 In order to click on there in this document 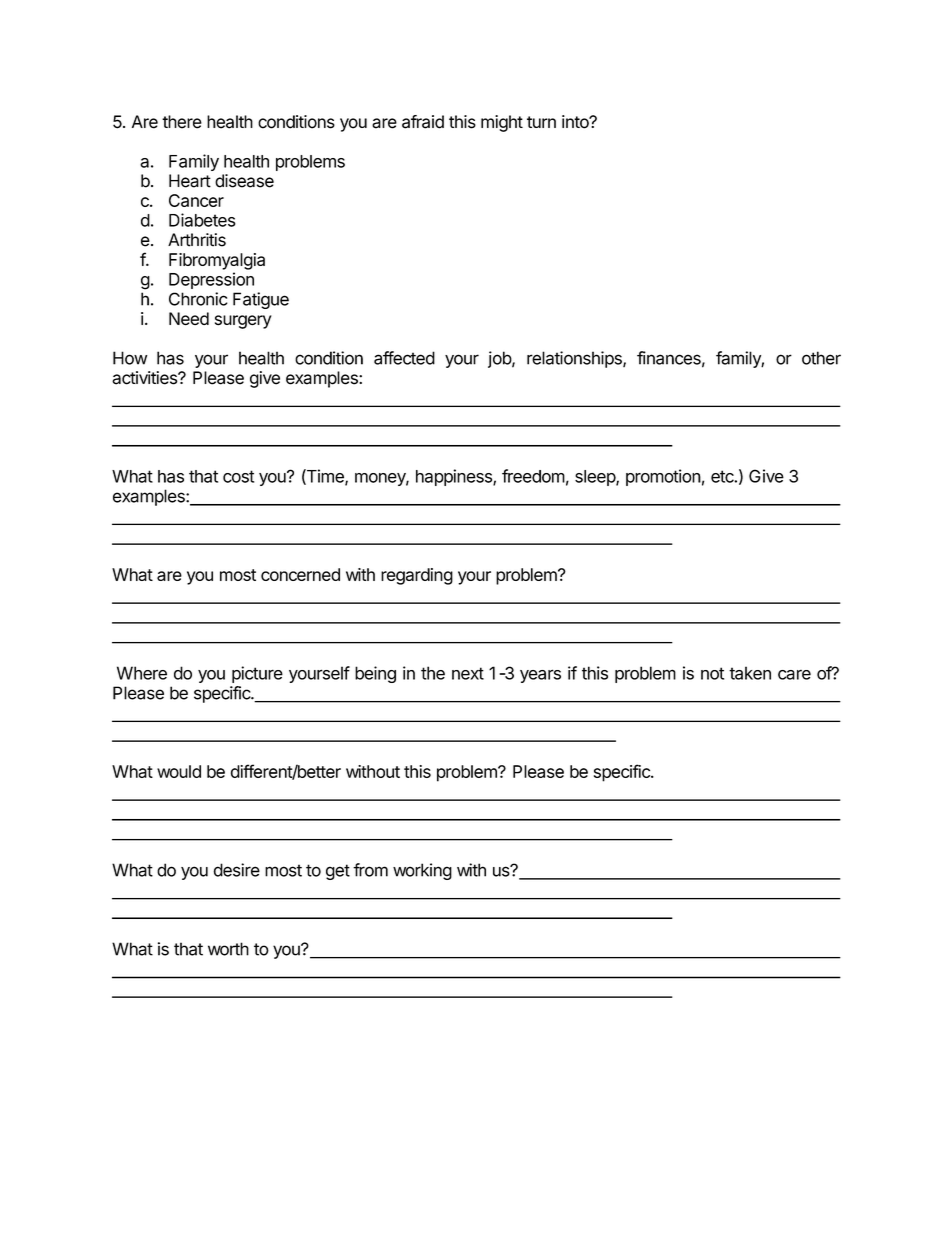, I will do `click(182, 122)`.
